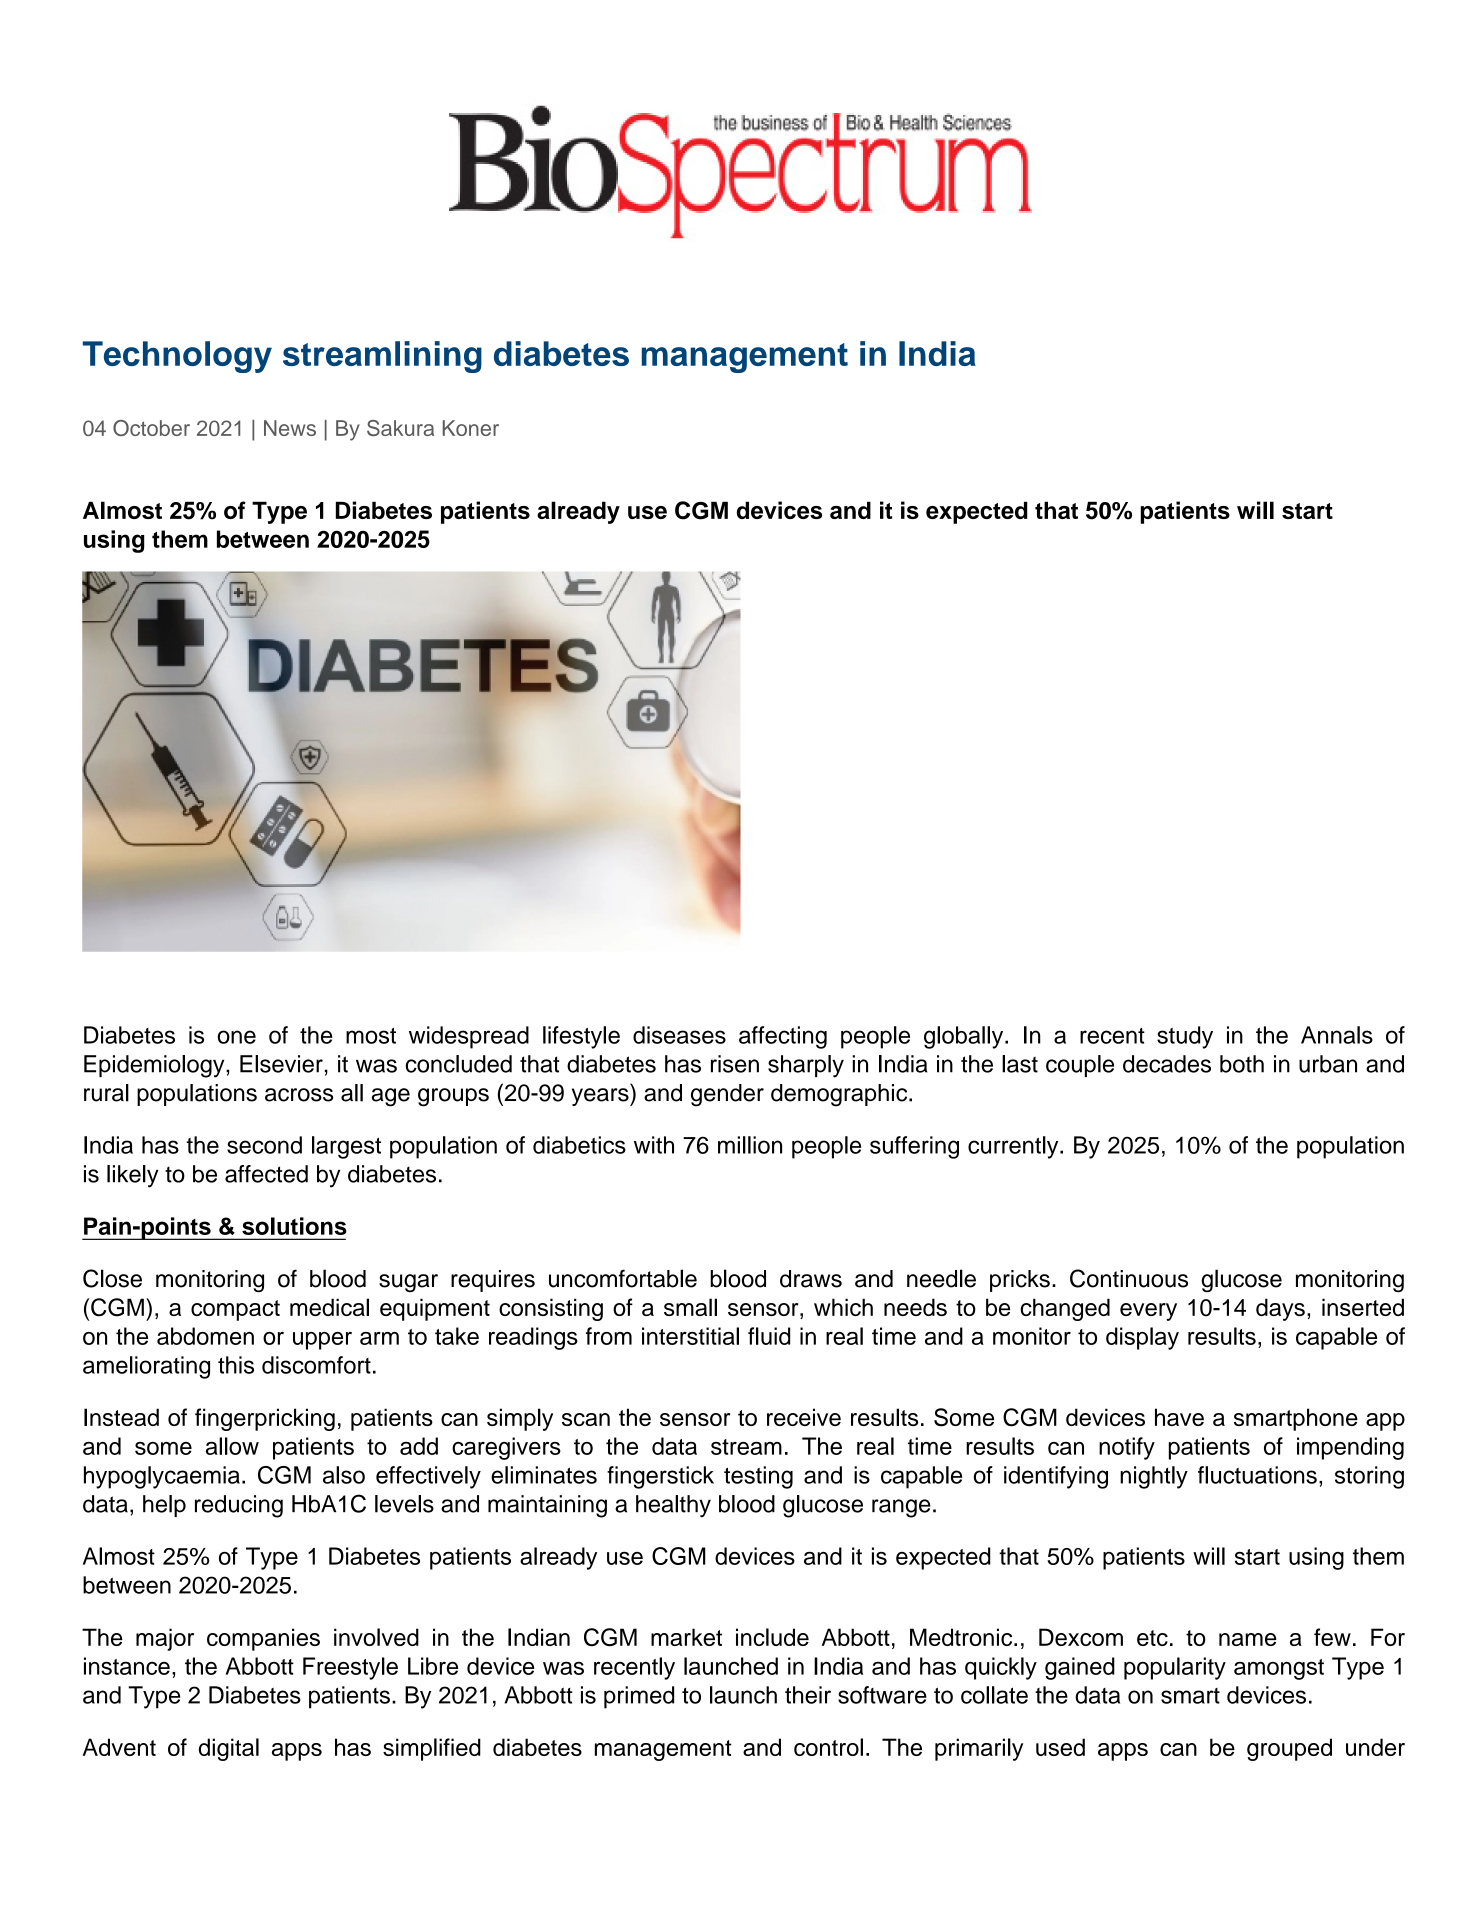 This page has width=1481, height=1916. What do you see at coordinates (735, 1064) in the page?
I see `risen` at bounding box center [735, 1064].
